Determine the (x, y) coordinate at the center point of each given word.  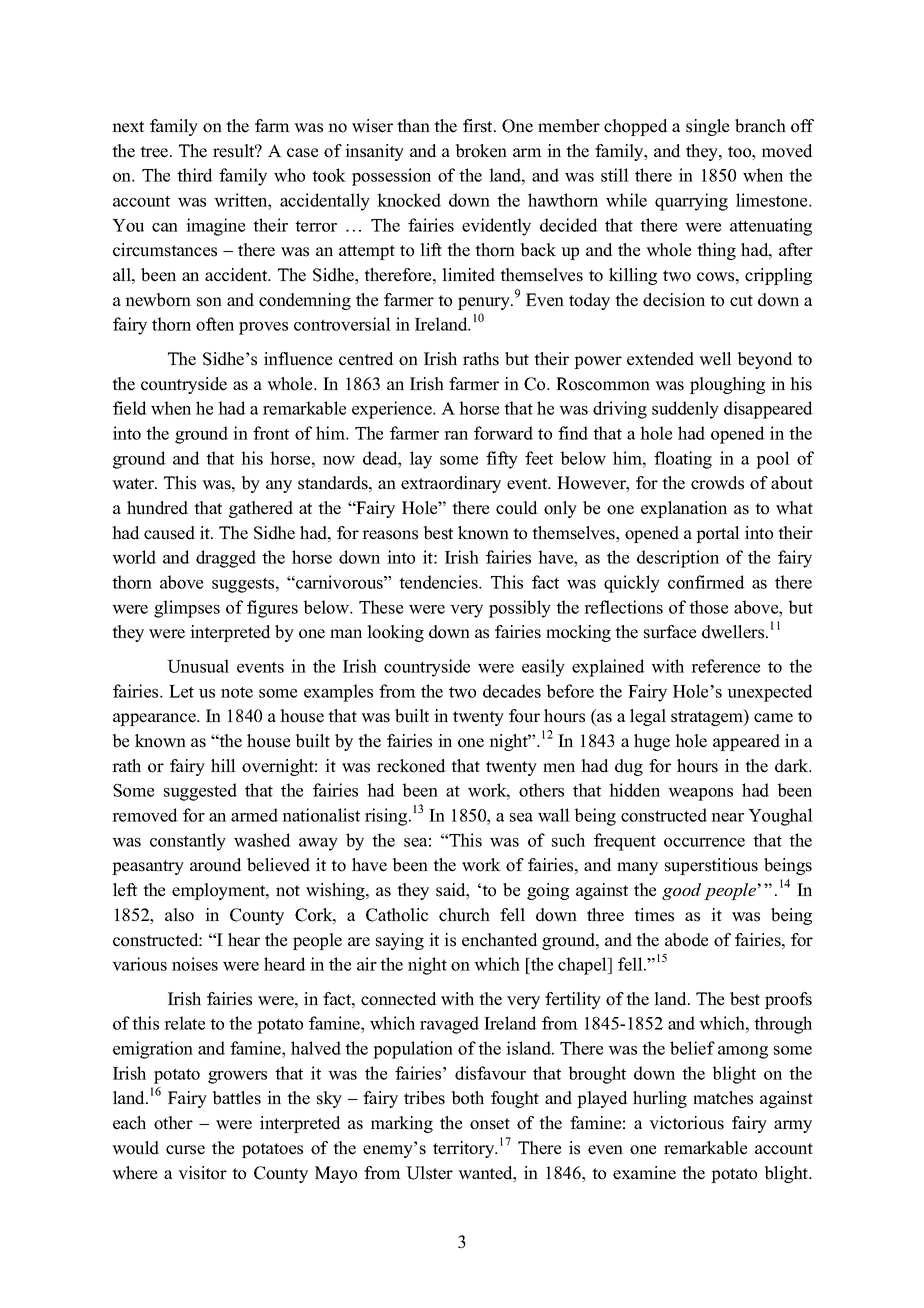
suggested (200, 792)
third (195, 175)
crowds (717, 483)
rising (387, 817)
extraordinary (451, 484)
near (727, 817)
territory (465, 1149)
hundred (157, 508)
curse (185, 1150)
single (707, 127)
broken (481, 151)
